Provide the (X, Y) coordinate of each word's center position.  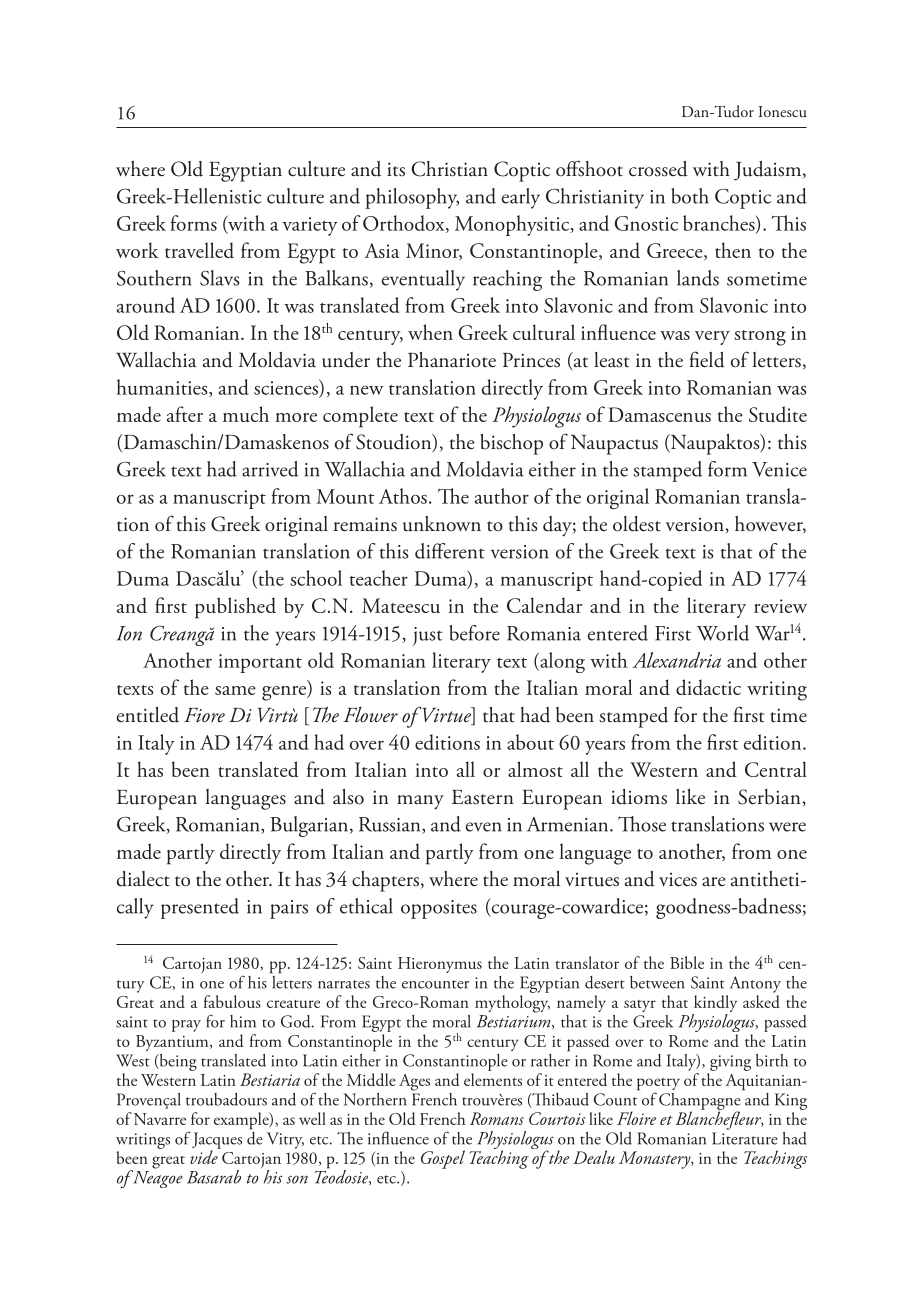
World (723, 633)
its (396, 169)
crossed (658, 169)
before (474, 633)
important (260, 663)
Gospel (443, 1159)
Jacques (217, 1141)
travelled (199, 250)
